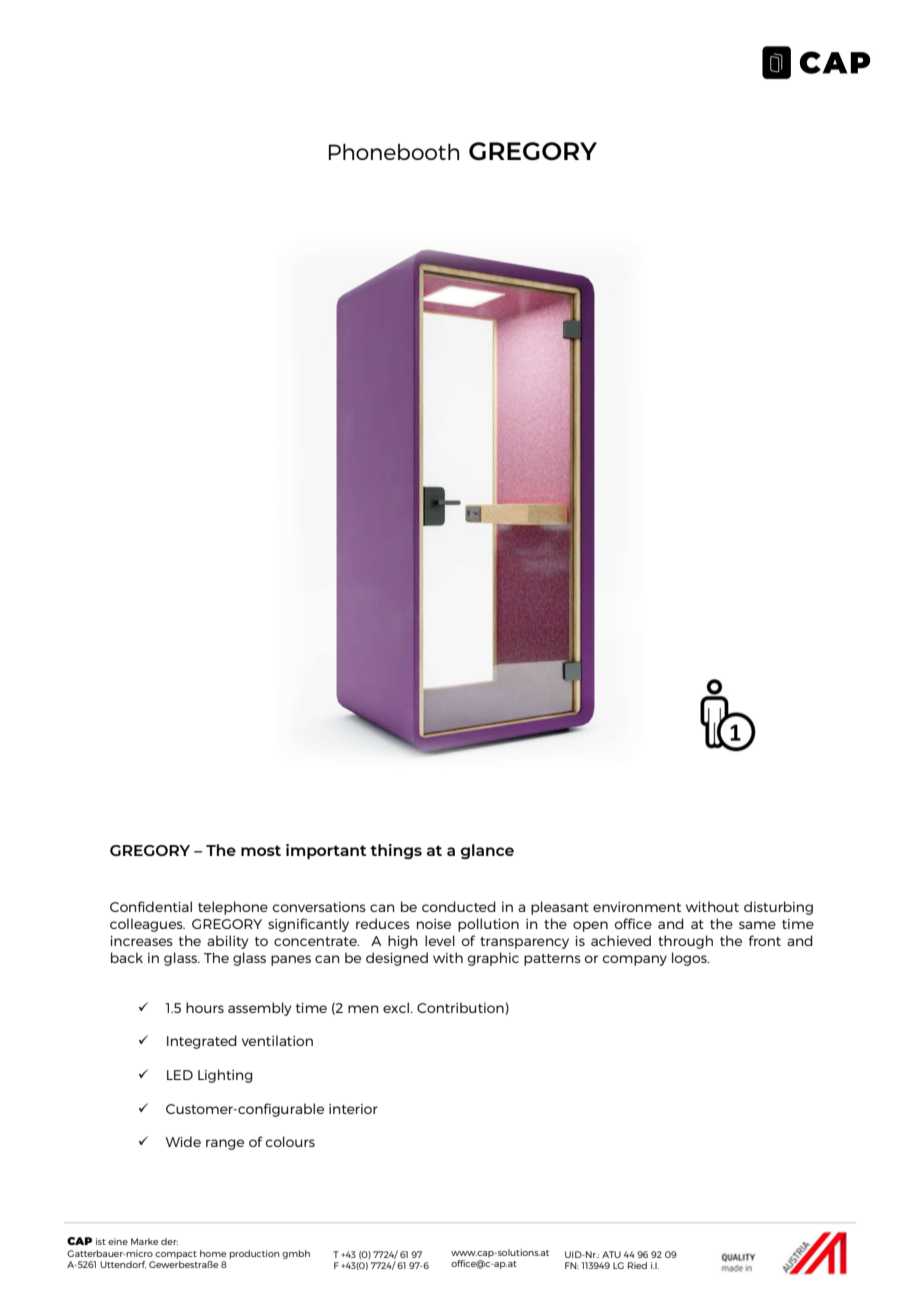 Image resolution: width=924 pixels, height=1308 pixels. Describe the element at coordinates (261, 850) in the screenshot. I see `most` at that location.
